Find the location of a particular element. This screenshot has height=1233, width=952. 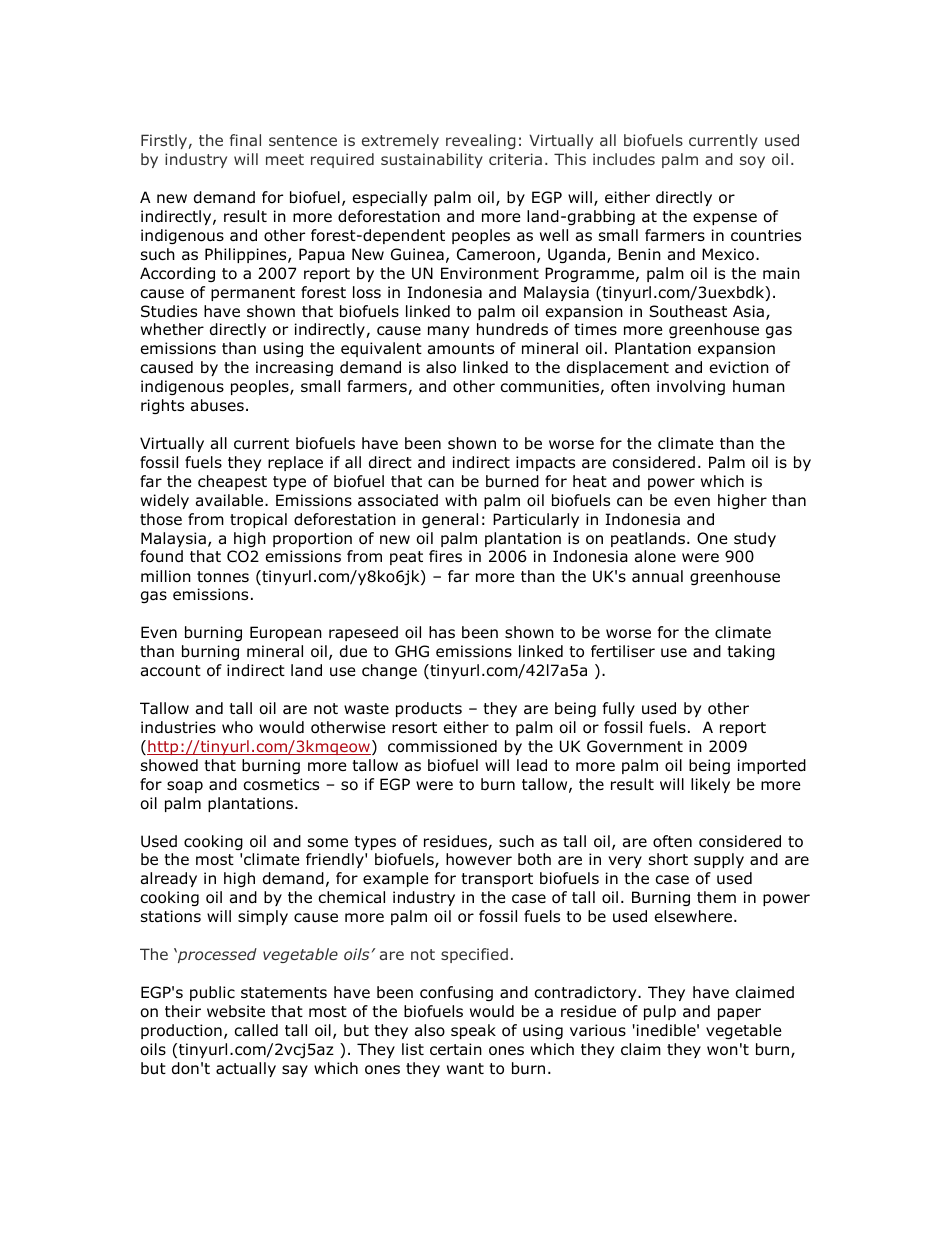

final is located at coordinates (245, 140).
